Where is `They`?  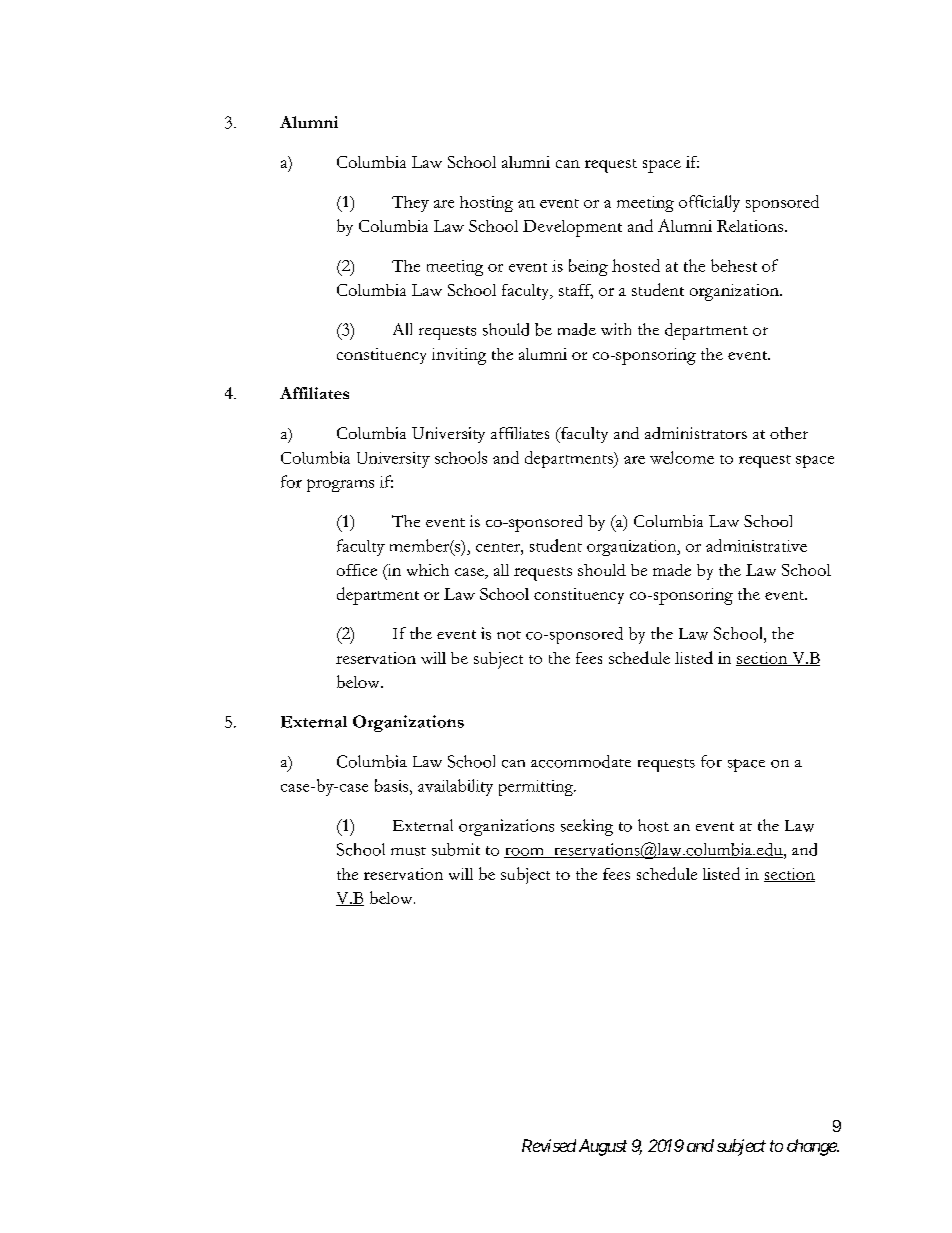 They is located at coordinates (410, 204).
